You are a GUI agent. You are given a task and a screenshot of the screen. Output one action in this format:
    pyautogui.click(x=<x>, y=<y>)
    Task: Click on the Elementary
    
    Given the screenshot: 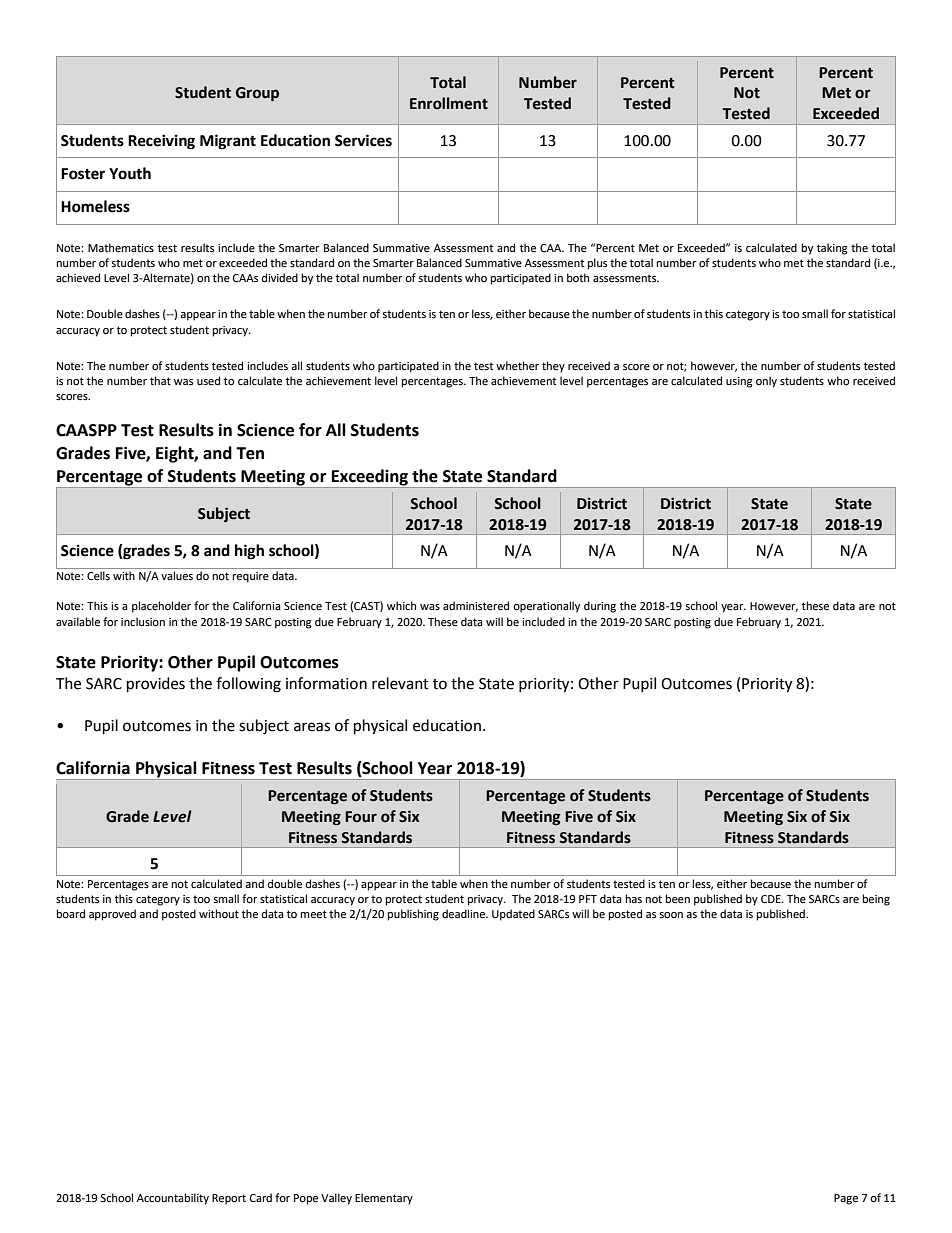 What is the action you would take?
    pyautogui.click(x=384, y=1199)
